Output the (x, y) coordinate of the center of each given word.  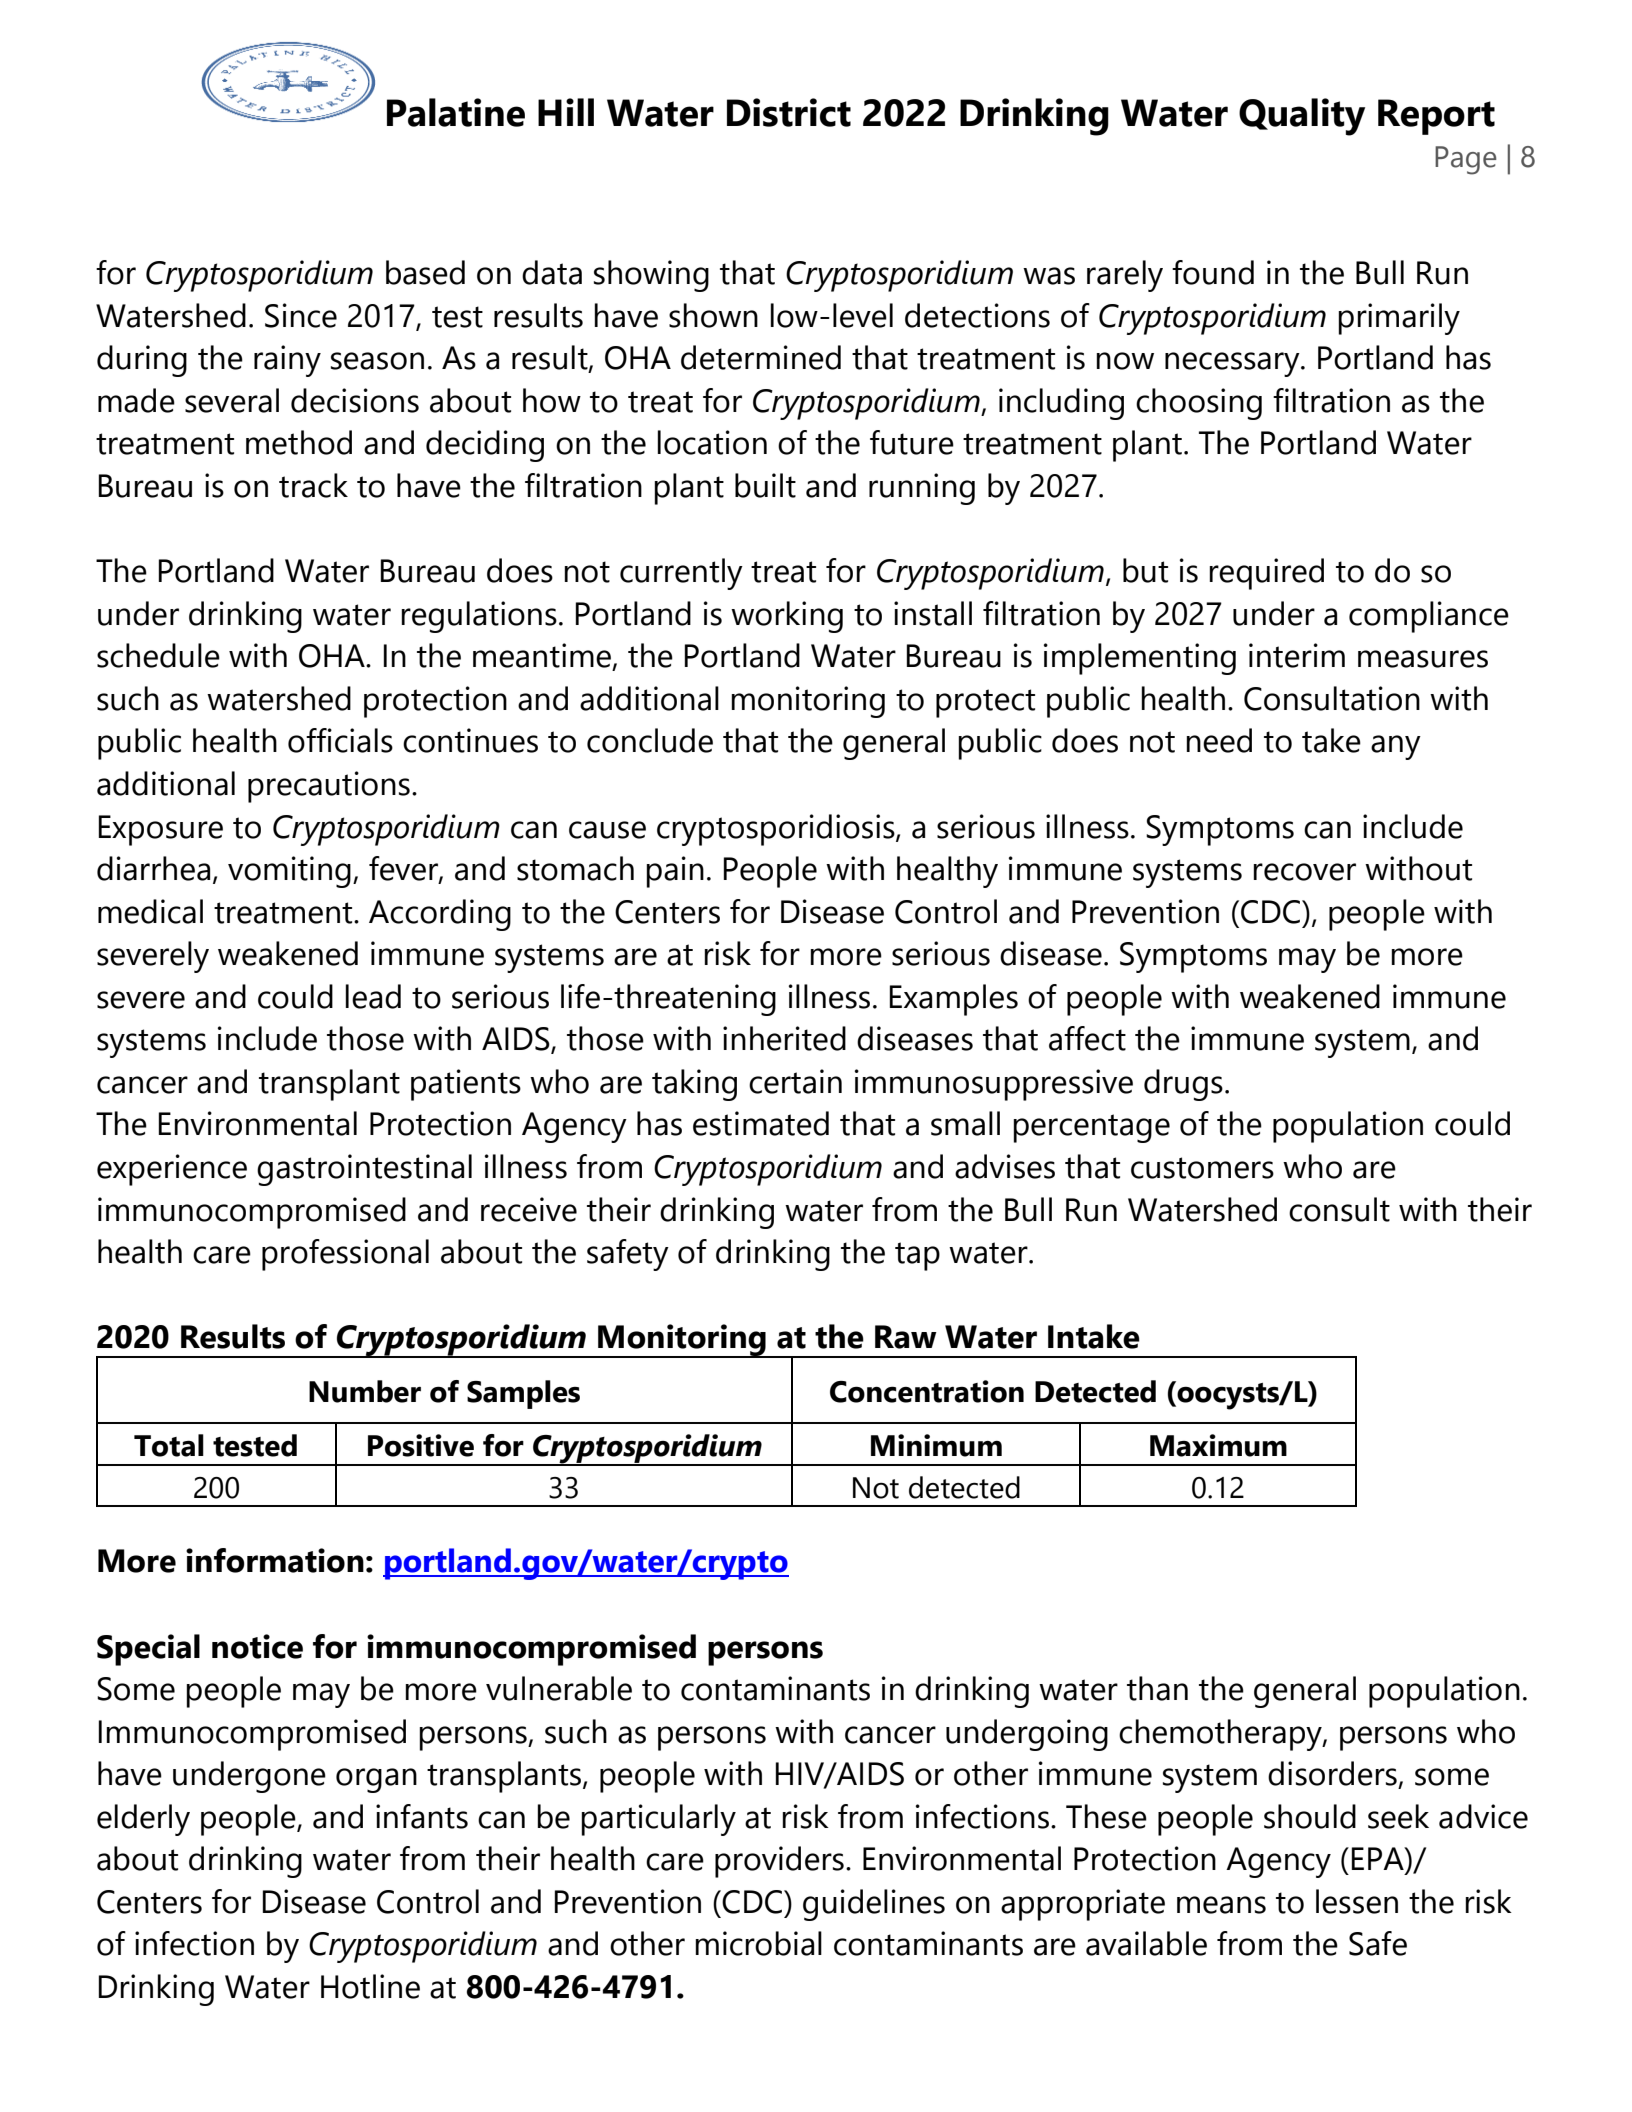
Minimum (936, 1445)
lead (373, 996)
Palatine (456, 112)
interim (1297, 655)
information (275, 1560)
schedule (158, 655)
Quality (1302, 117)
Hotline (370, 1986)
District (789, 112)
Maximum (1218, 1445)
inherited (784, 1038)
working (787, 617)
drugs (1183, 1085)
